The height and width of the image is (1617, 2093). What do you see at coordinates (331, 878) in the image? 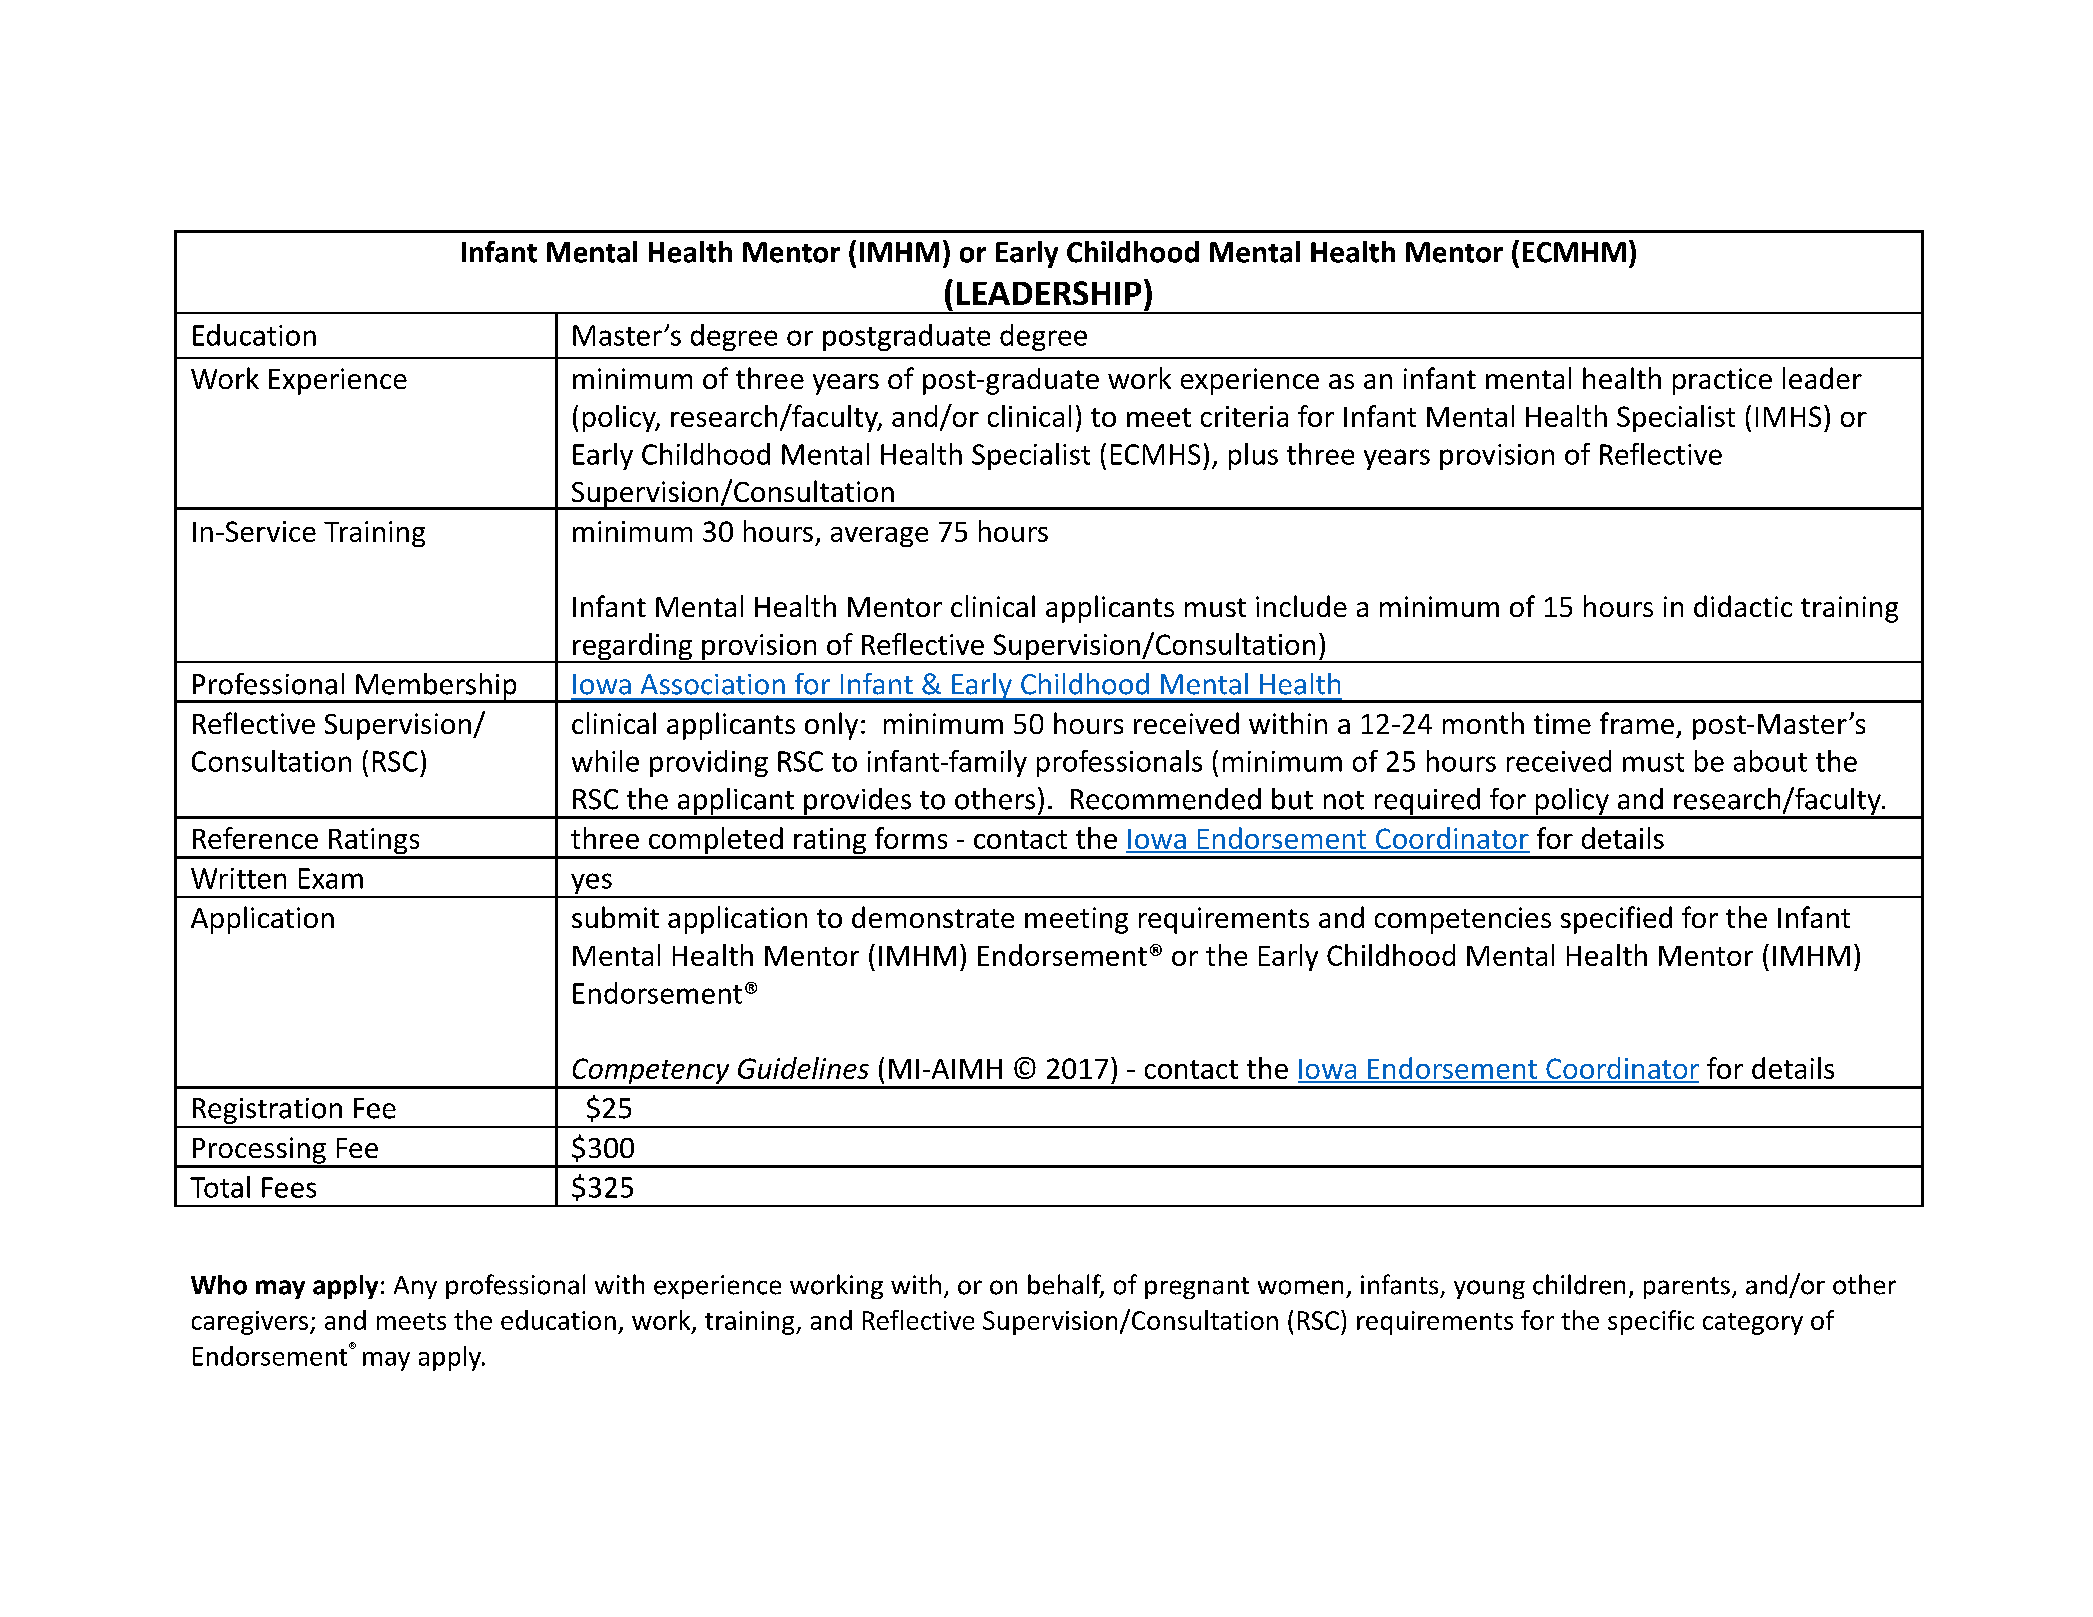
I see `Exam` at bounding box center [331, 878].
